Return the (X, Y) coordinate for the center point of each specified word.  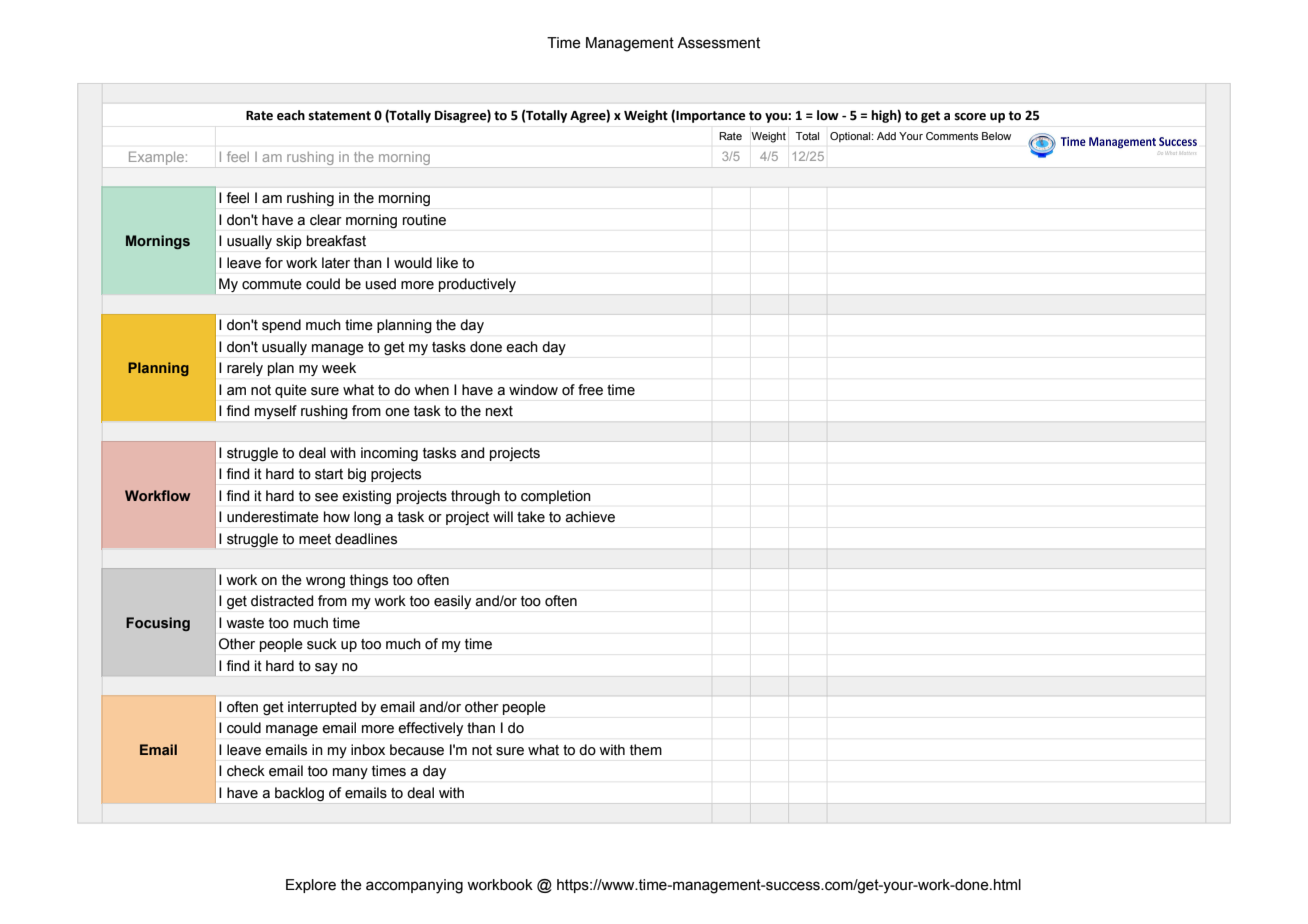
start (329, 474)
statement (340, 116)
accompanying (414, 886)
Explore (311, 886)
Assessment (718, 43)
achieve (590, 517)
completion (556, 497)
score (970, 117)
